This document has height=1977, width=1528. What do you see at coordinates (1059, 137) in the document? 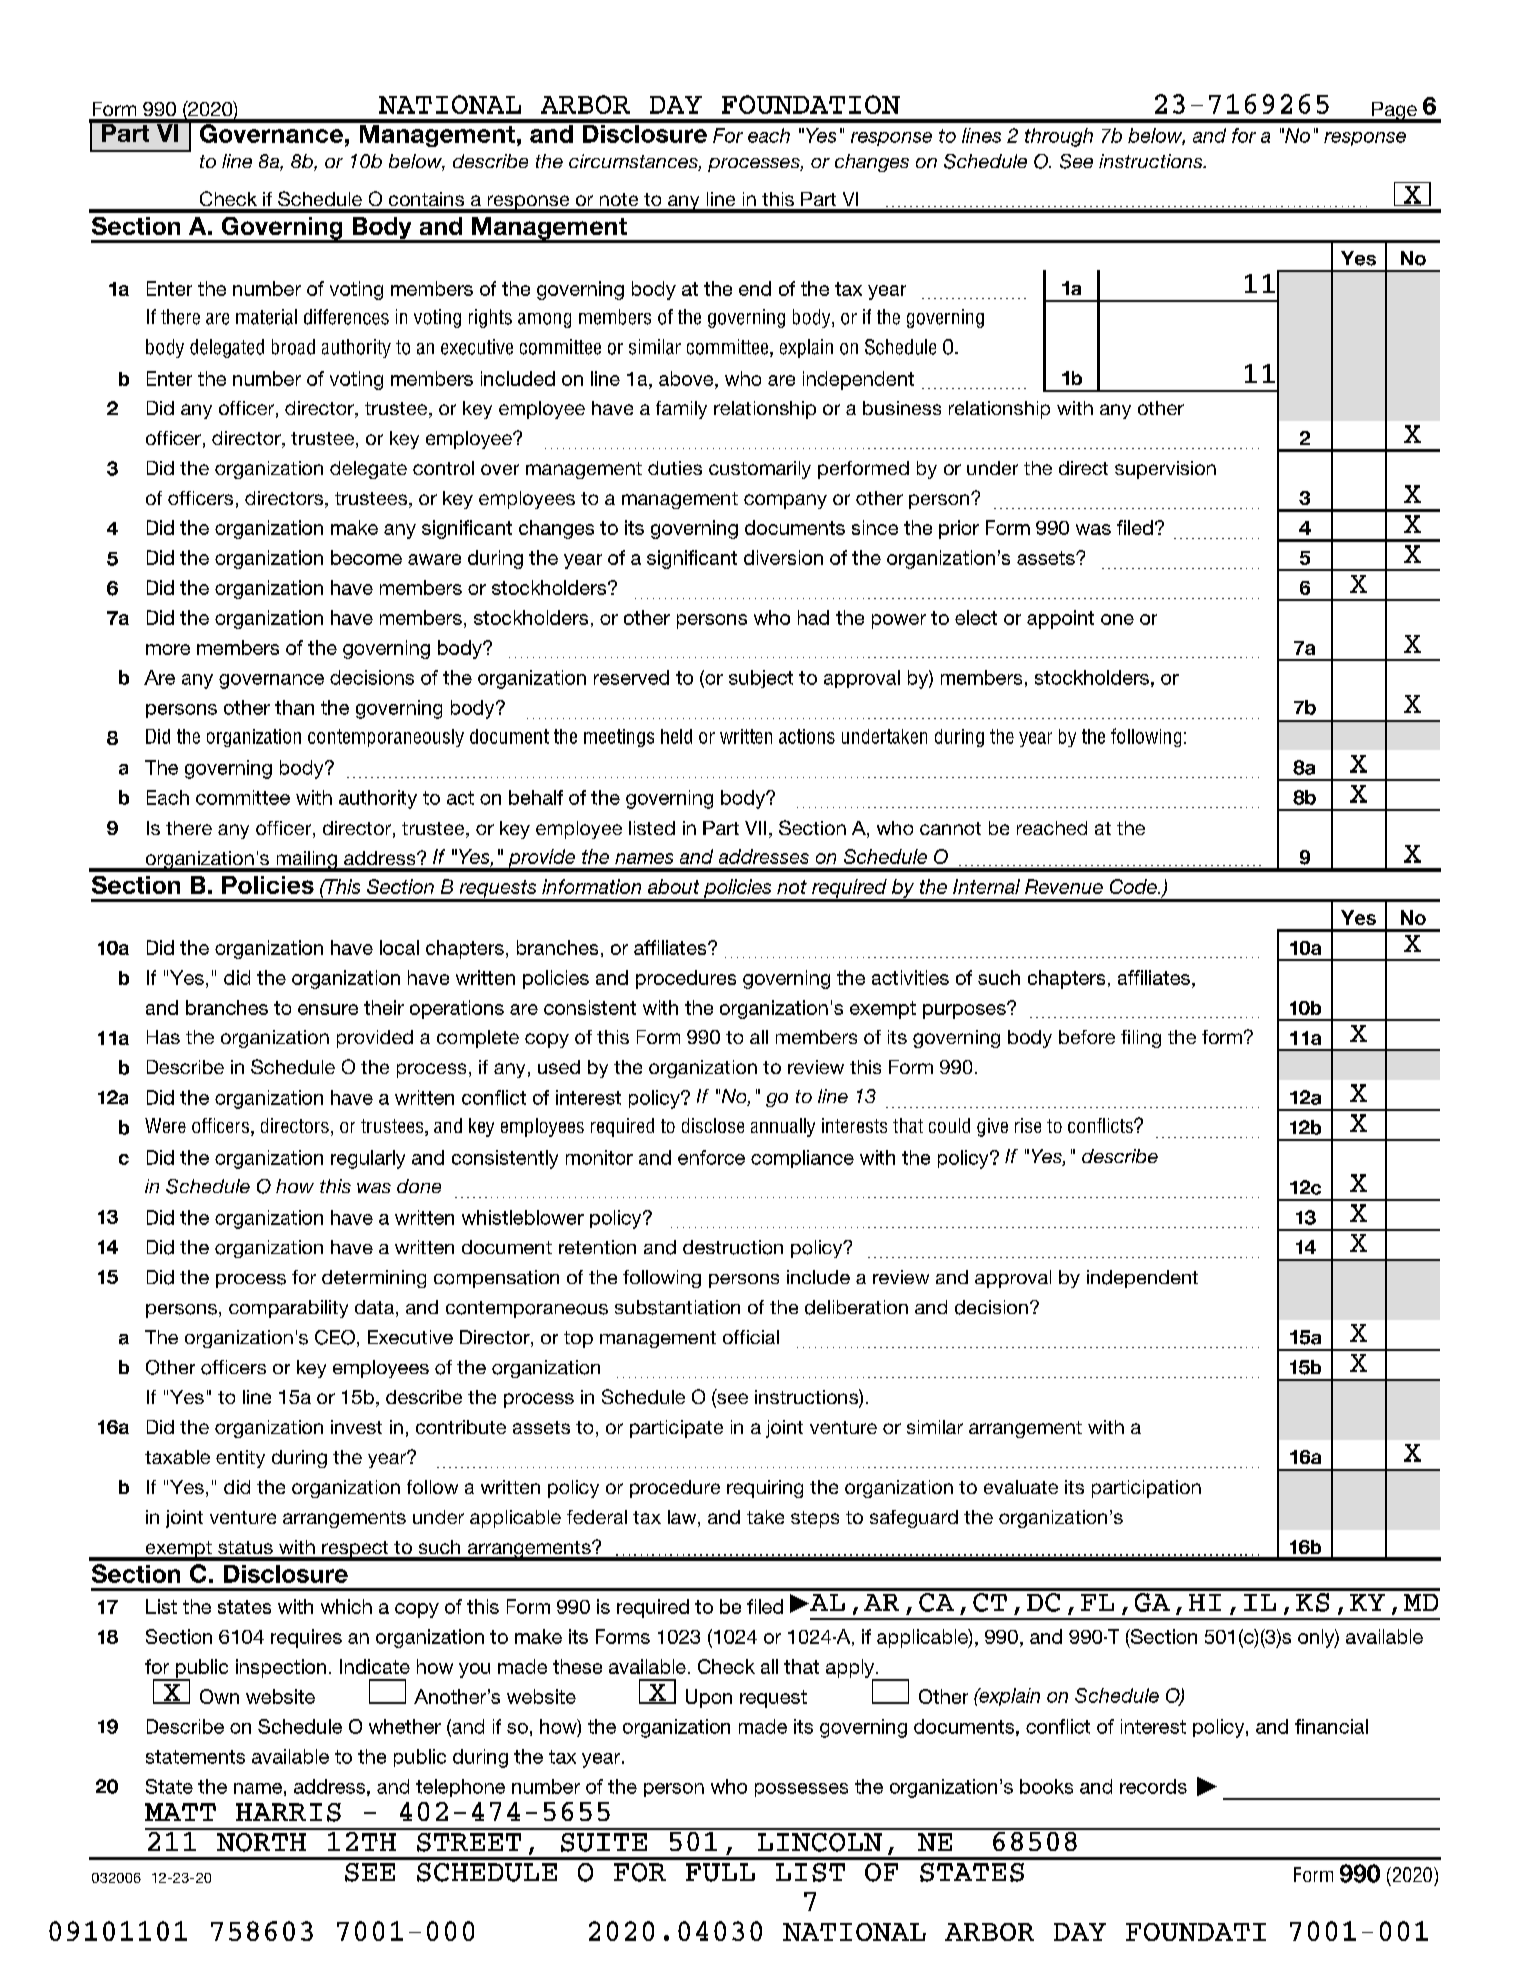
I see `through` at bounding box center [1059, 137].
